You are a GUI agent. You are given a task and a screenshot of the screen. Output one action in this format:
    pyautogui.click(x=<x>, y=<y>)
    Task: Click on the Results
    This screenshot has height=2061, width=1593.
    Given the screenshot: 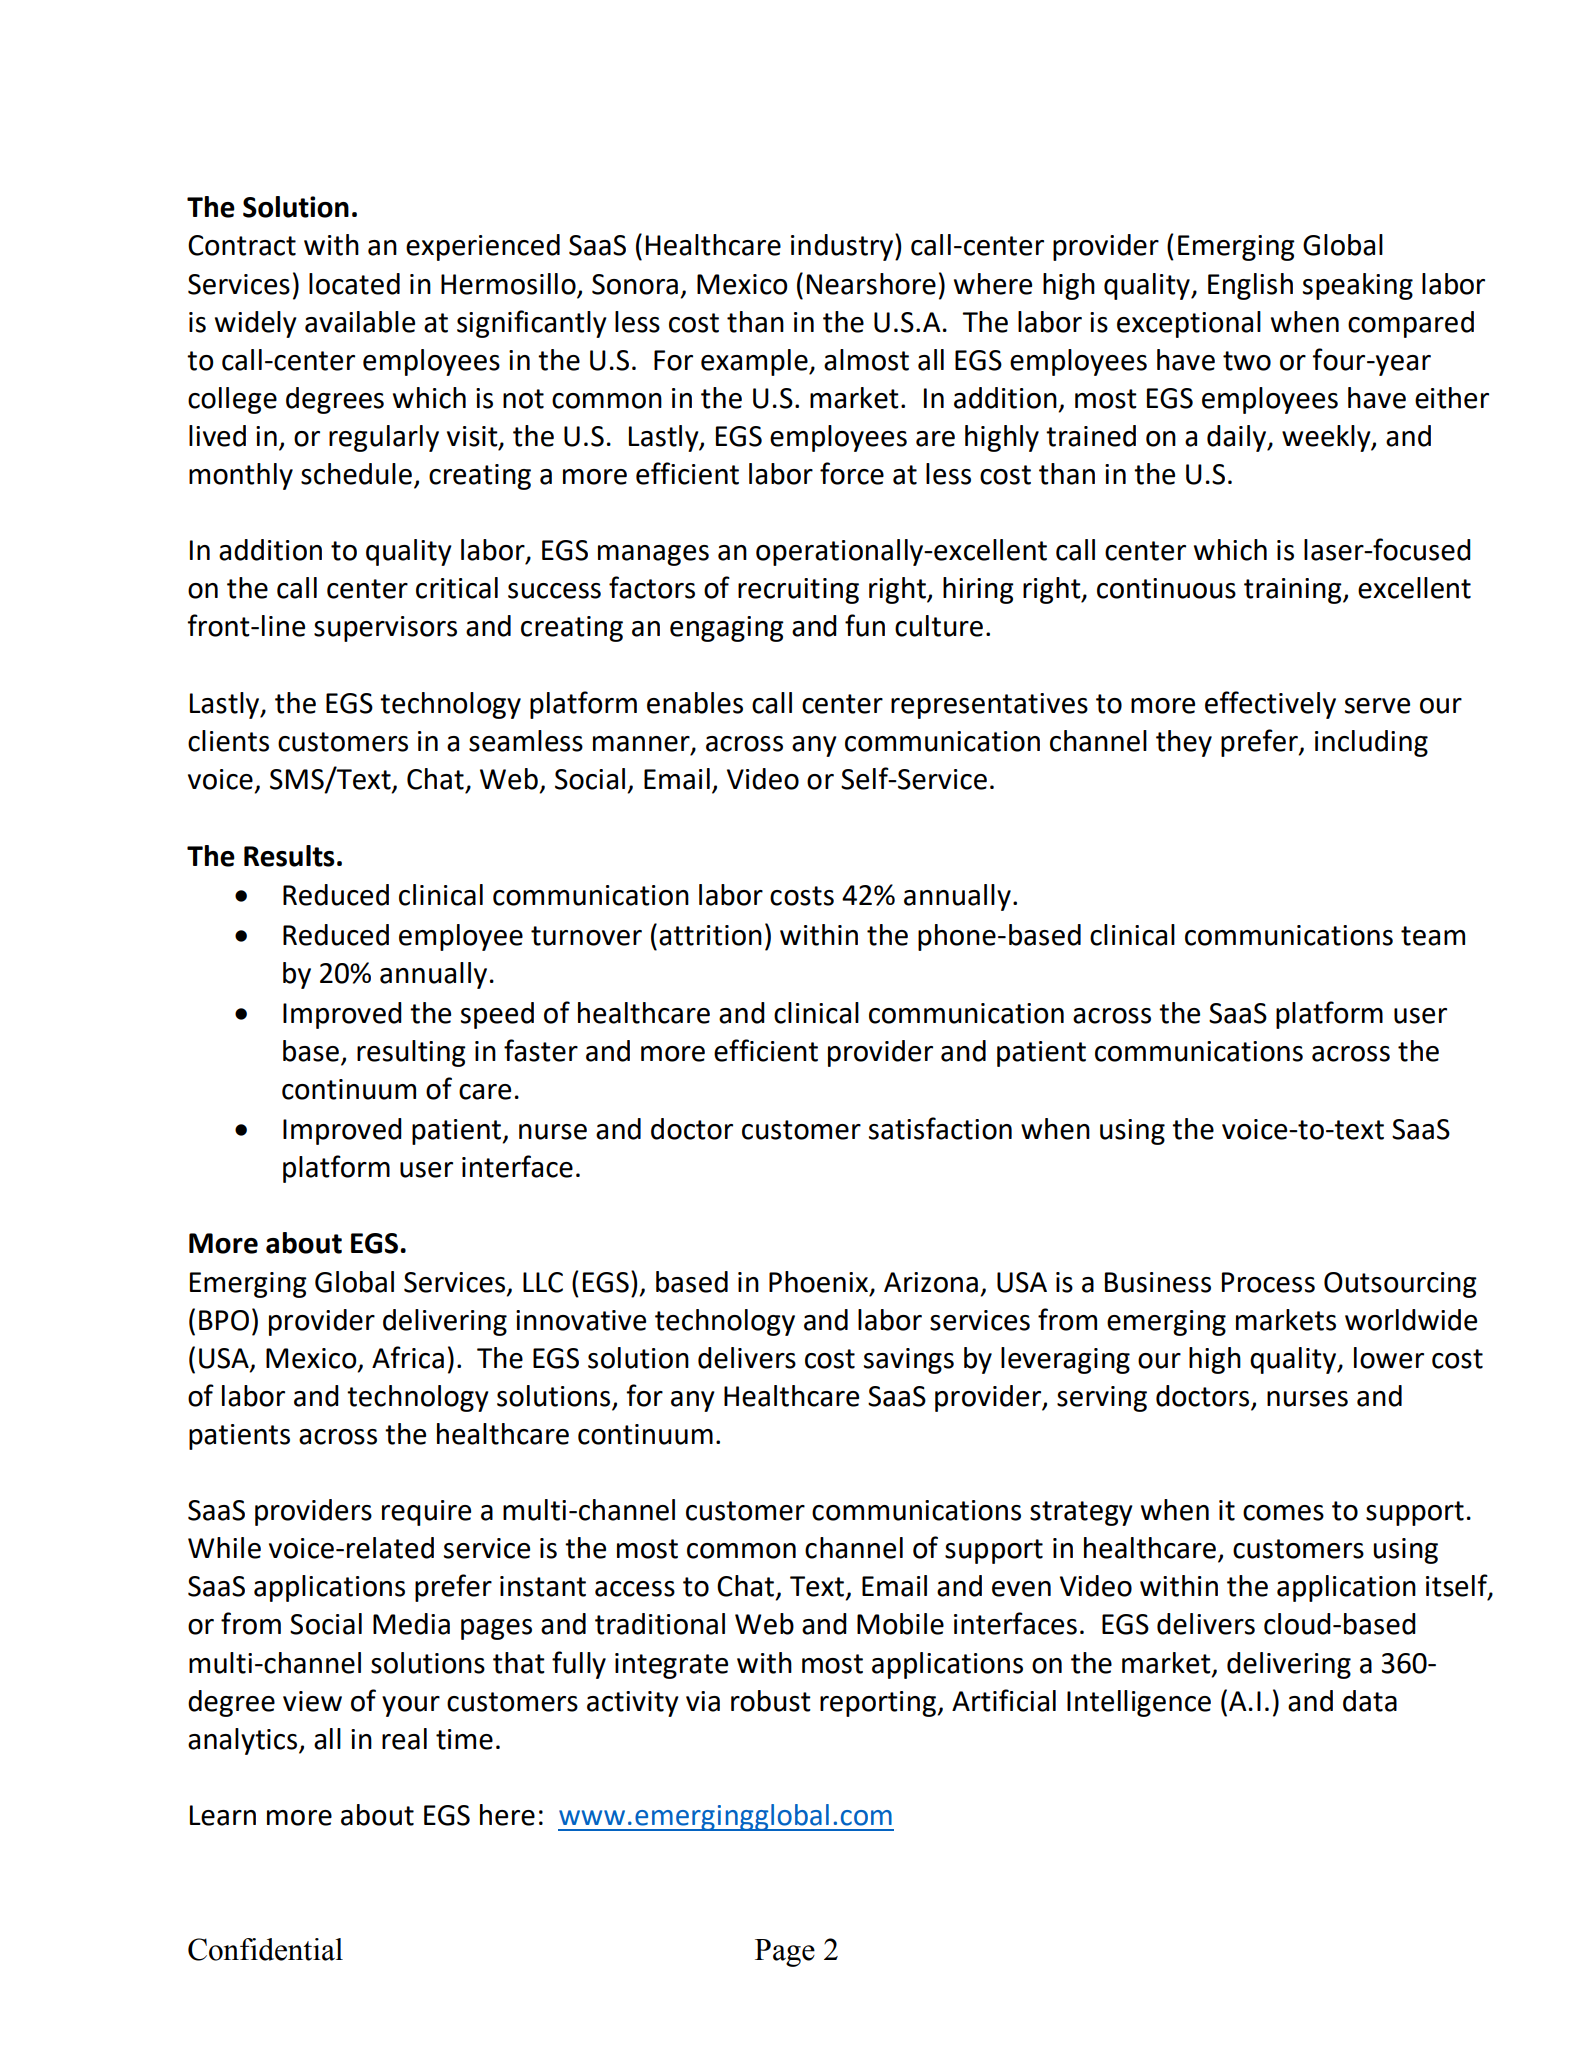 What is the action you would take?
    pyautogui.click(x=289, y=856)
